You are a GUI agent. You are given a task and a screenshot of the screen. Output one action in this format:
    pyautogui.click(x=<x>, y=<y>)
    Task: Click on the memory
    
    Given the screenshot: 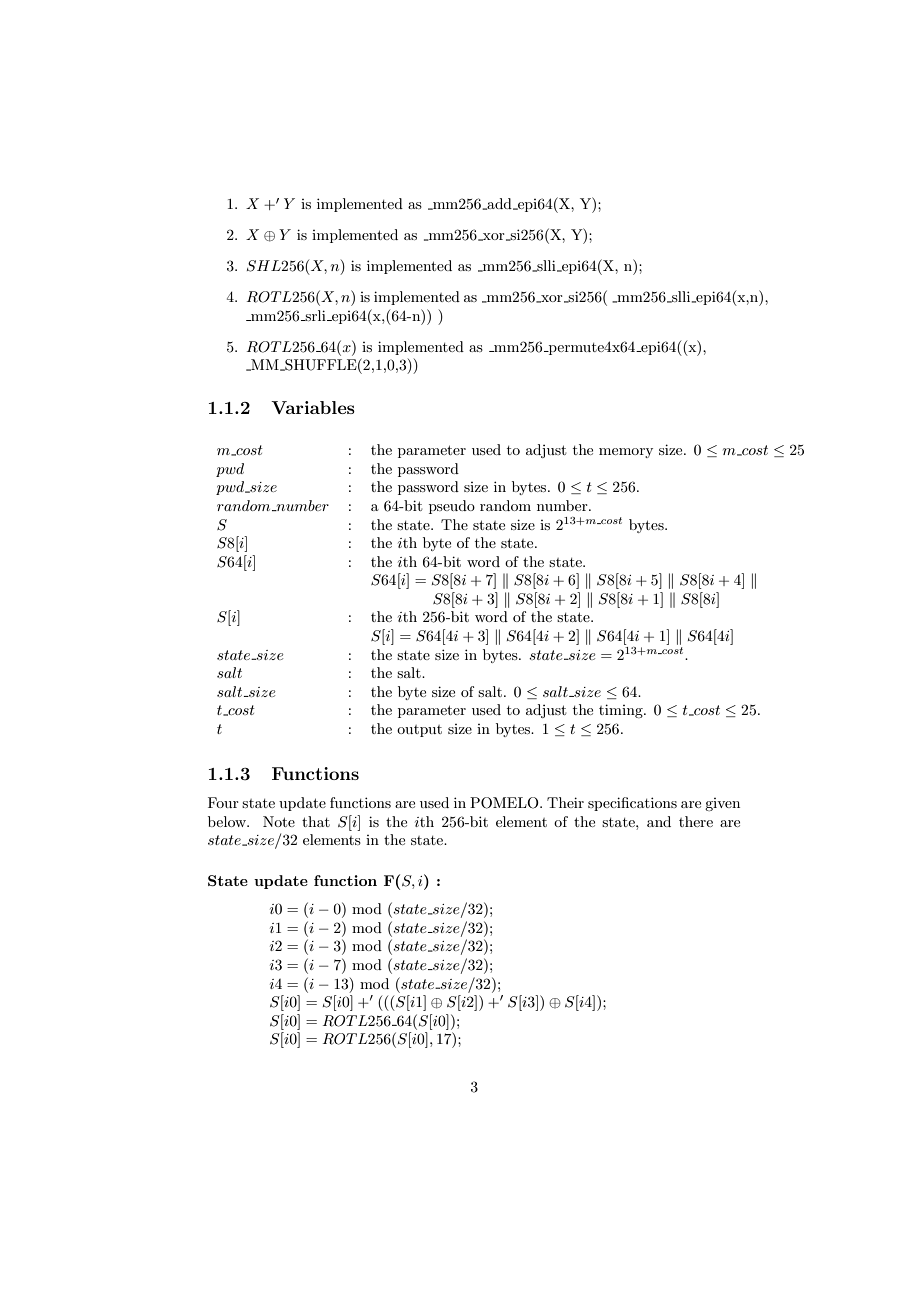 What is the action you would take?
    pyautogui.click(x=626, y=453)
